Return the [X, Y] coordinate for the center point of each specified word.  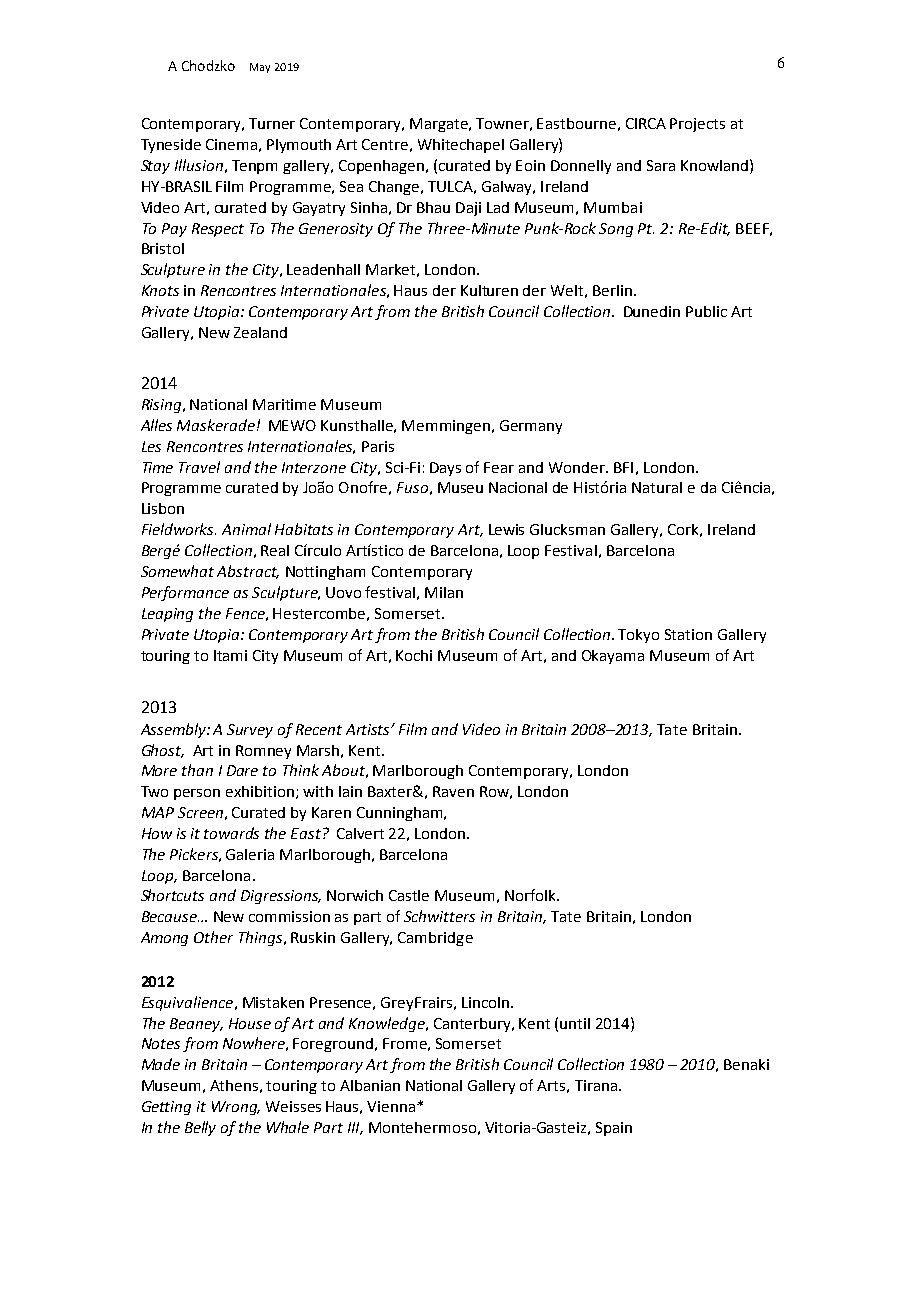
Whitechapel [461, 146]
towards [231, 833]
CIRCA [646, 123]
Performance [185, 593]
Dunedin [652, 311]
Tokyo [638, 636]
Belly [200, 1128]
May [260, 68]
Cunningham [401, 814]
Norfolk [531, 895]
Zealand [260, 332]
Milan [444, 592]
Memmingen [446, 427]
